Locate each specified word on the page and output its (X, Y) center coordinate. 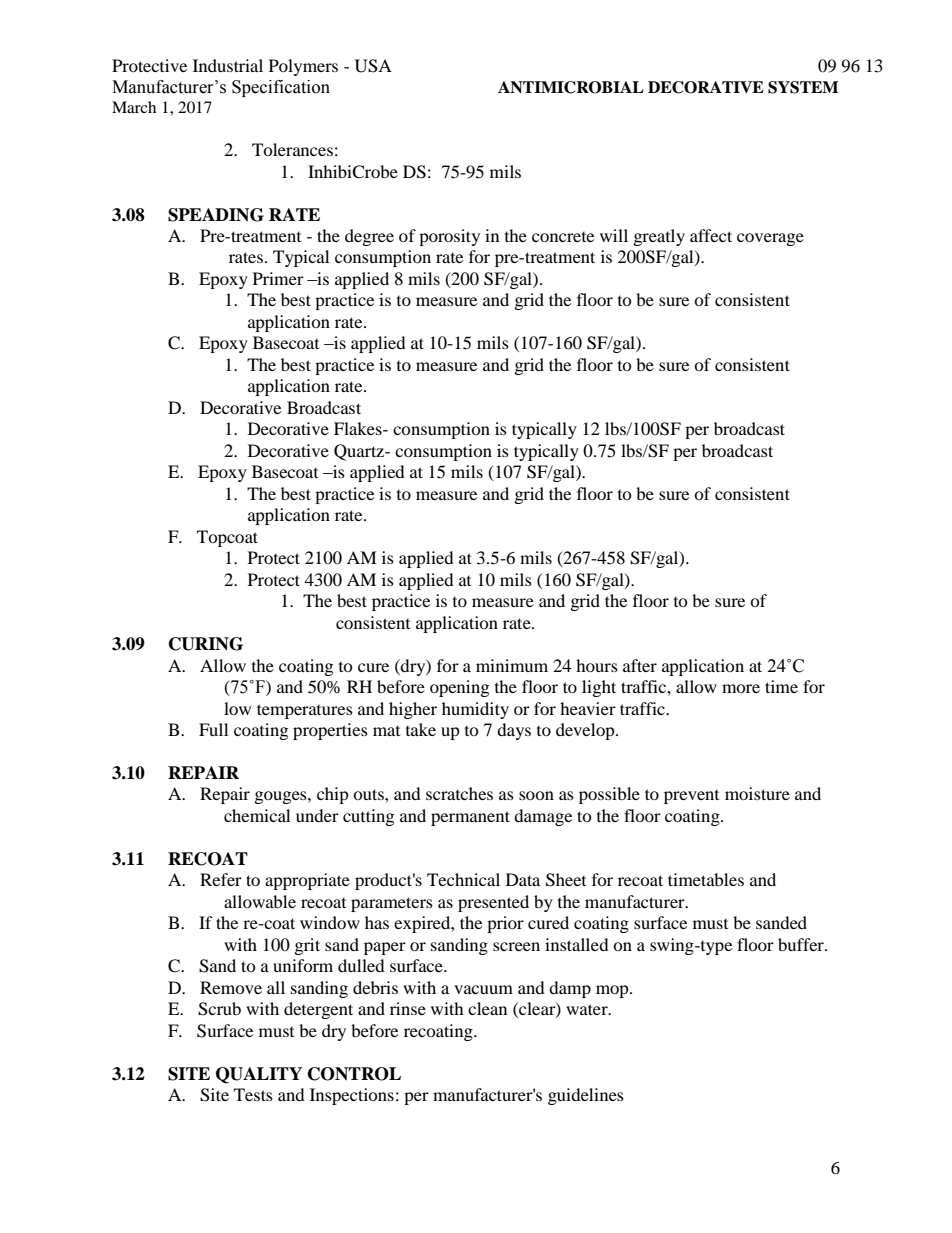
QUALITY (259, 1075)
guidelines (586, 1096)
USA (373, 66)
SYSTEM (803, 87)
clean (487, 1008)
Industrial (228, 65)
